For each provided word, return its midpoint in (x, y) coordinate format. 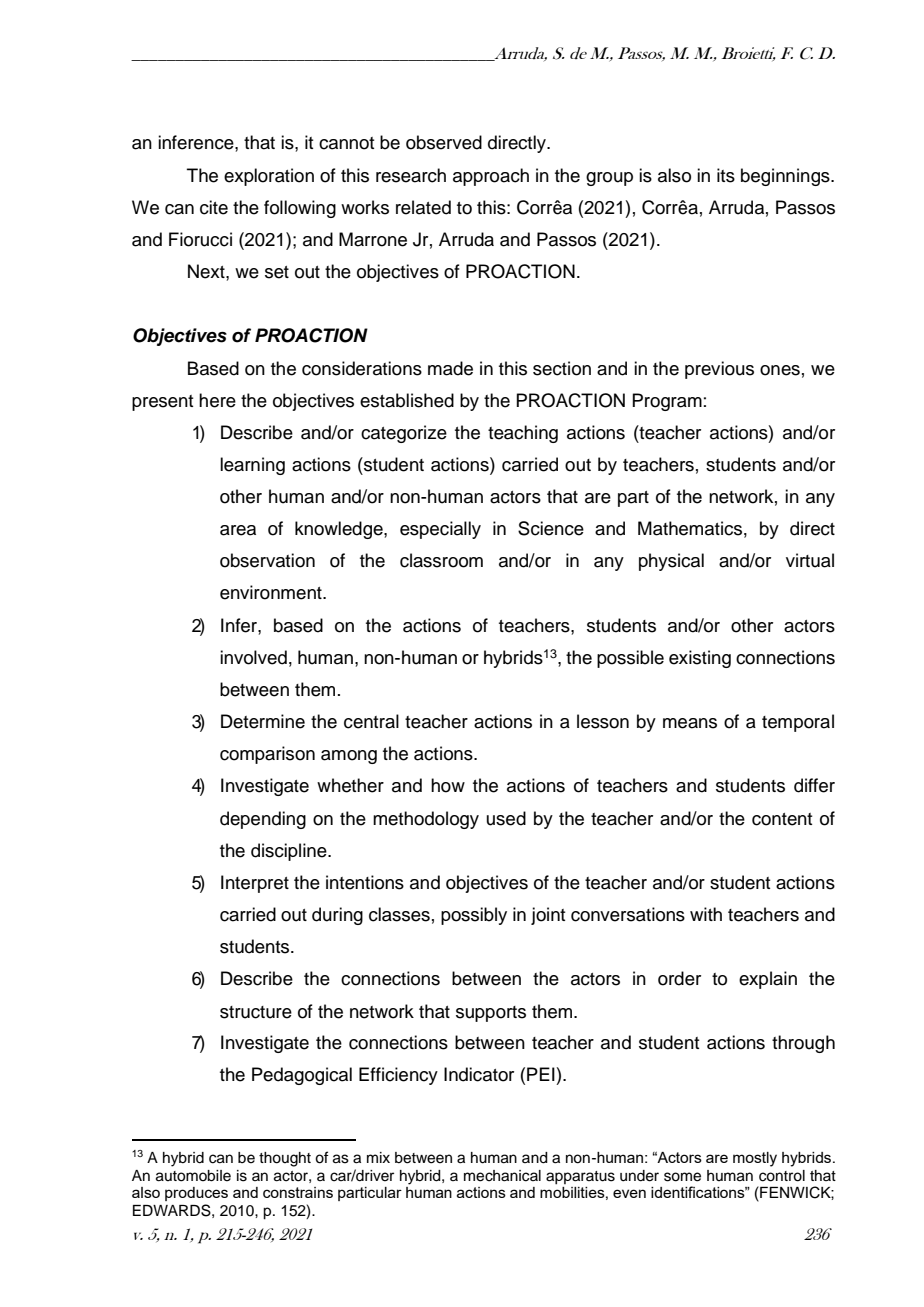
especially (440, 530)
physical (671, 562)
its (726, 175)
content (782, 819)
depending (263, 820)
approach (491, 177)
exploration (269, 177)
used (506, 818)
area (238, 530)
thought (285, 1159)
